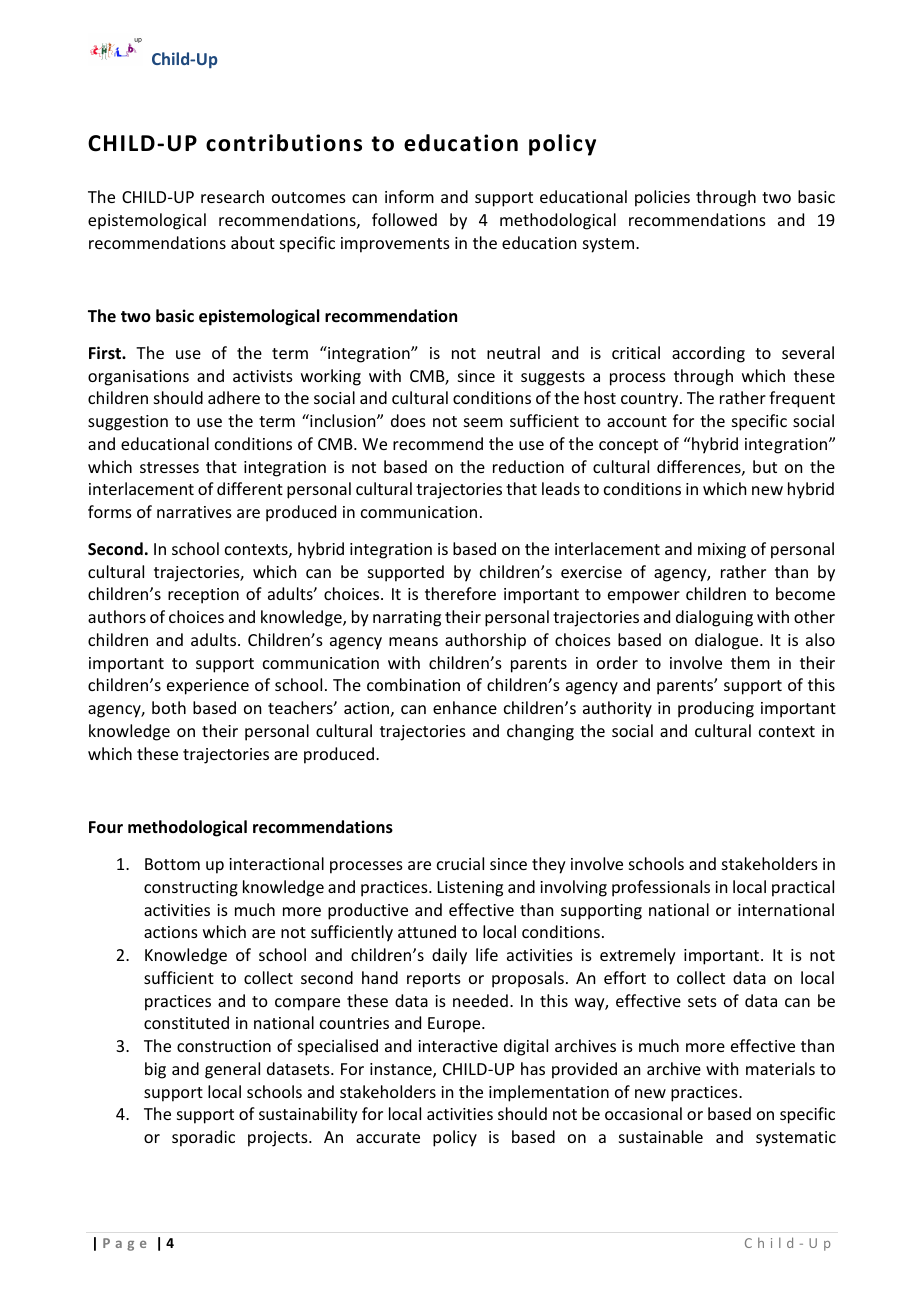  I want to click on reception, so click(203, 596).
